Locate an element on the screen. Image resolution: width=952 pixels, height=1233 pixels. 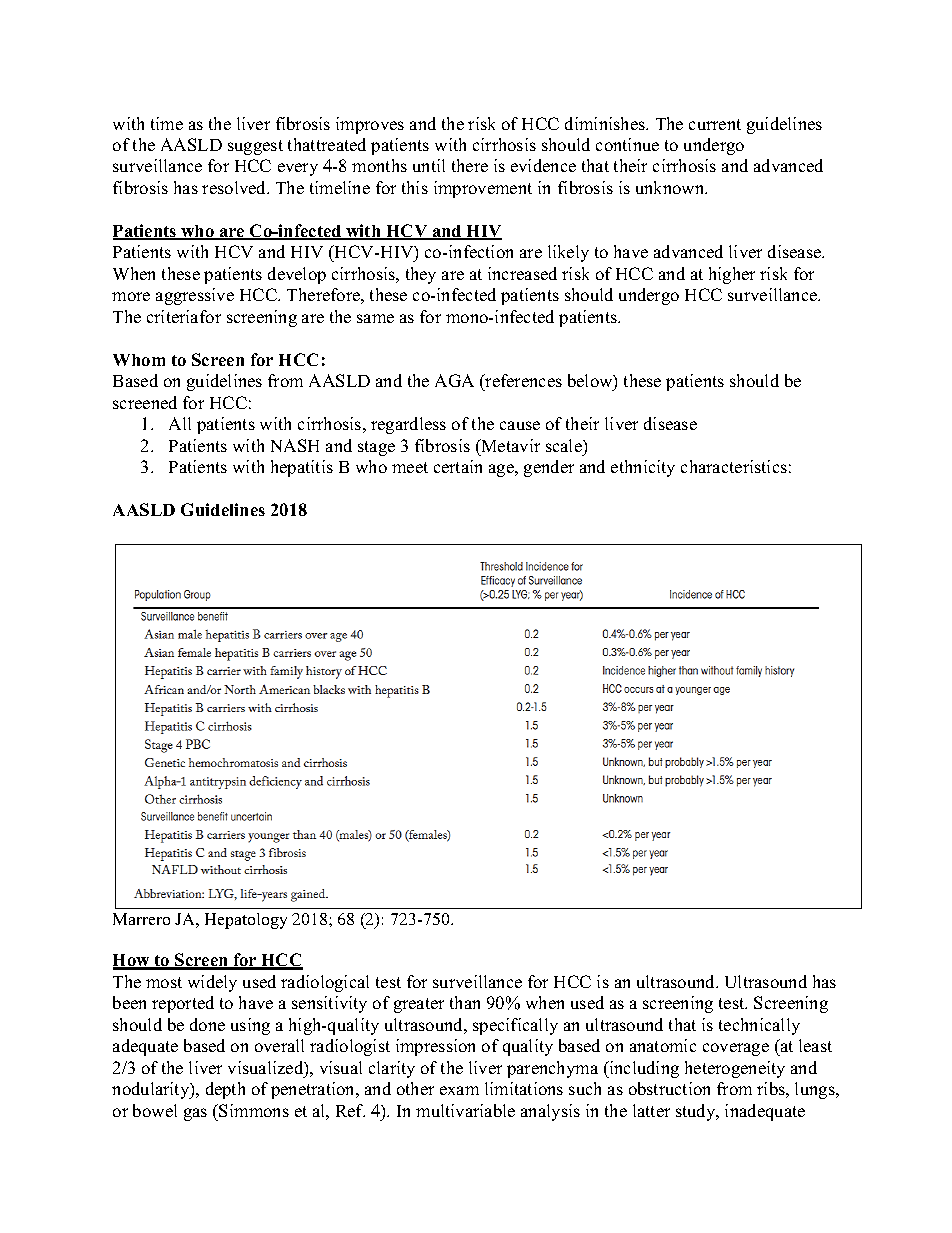
current is located at coordinates (715, 124).
